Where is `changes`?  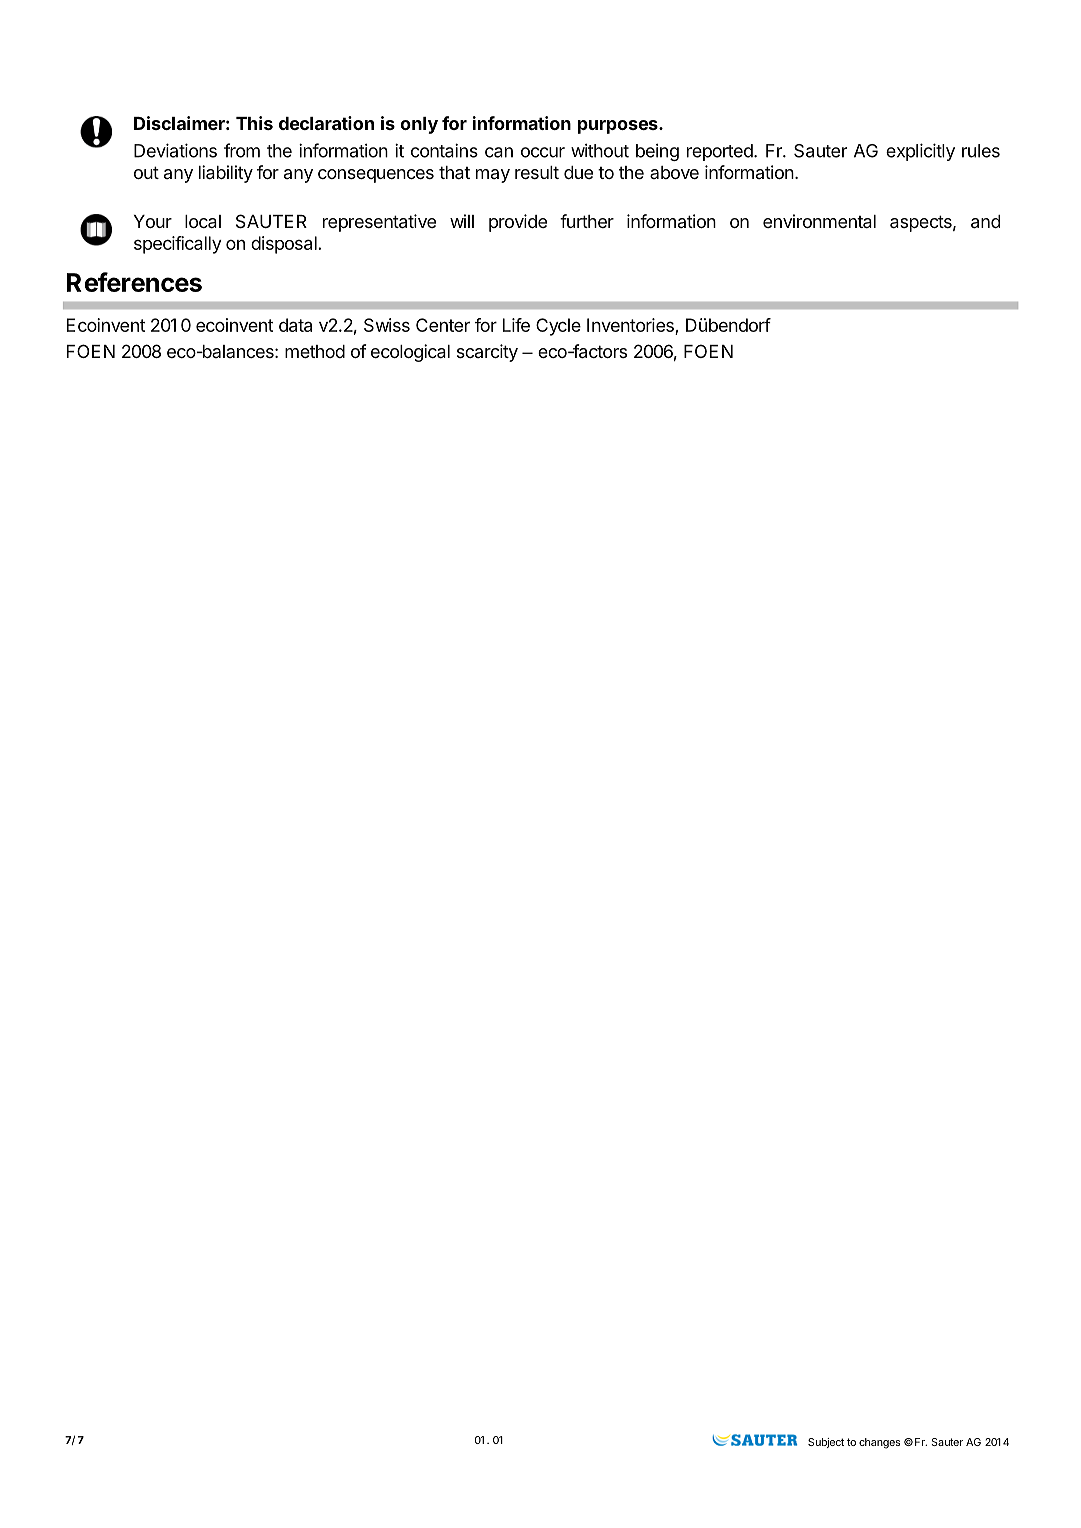
changes is located at coordinates (879, 1443).
